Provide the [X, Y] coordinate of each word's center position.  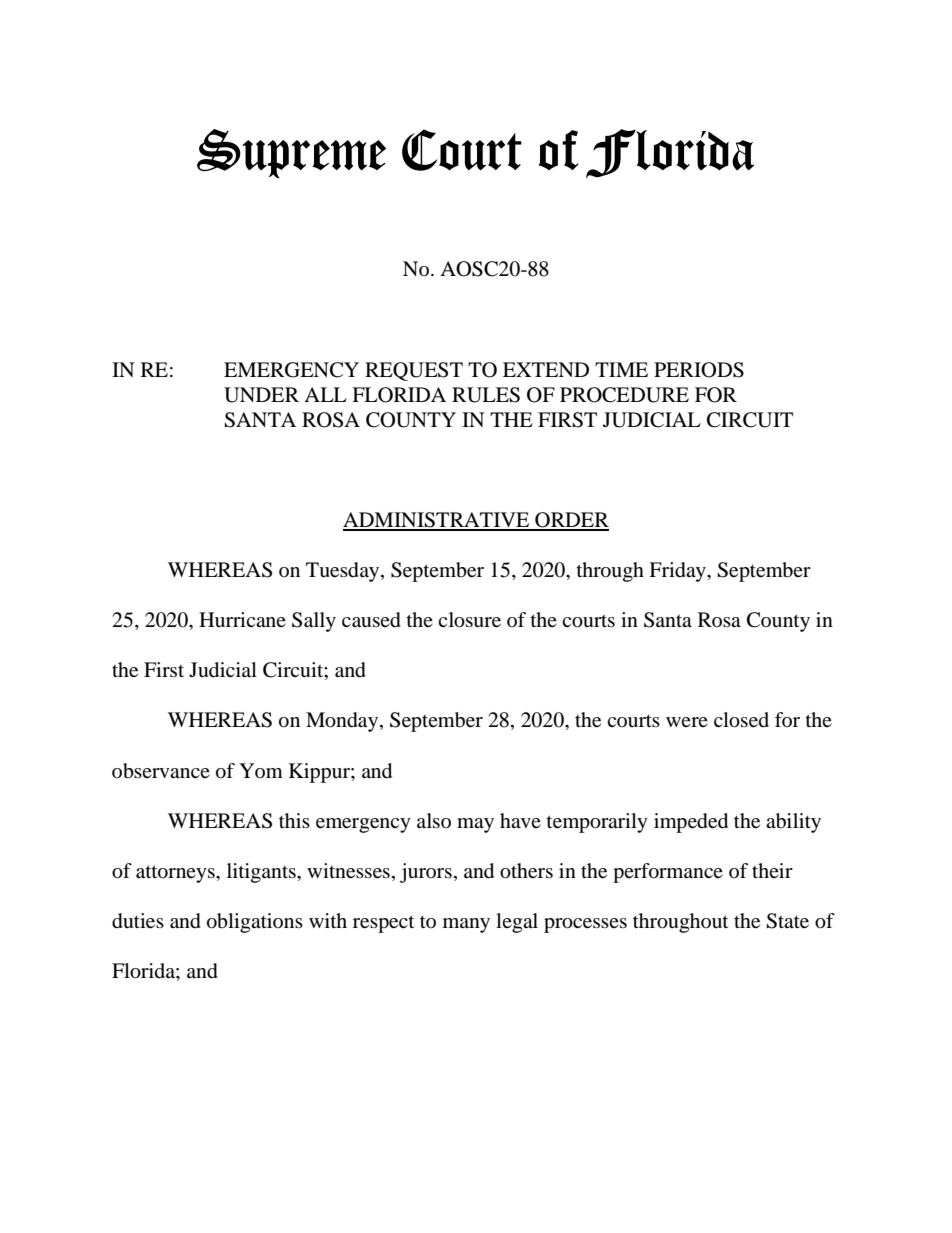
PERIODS [699, 370]
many [466, 925]
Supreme [291, 154]
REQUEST [414, 371]
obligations [255, 923]
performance [668, 873]
